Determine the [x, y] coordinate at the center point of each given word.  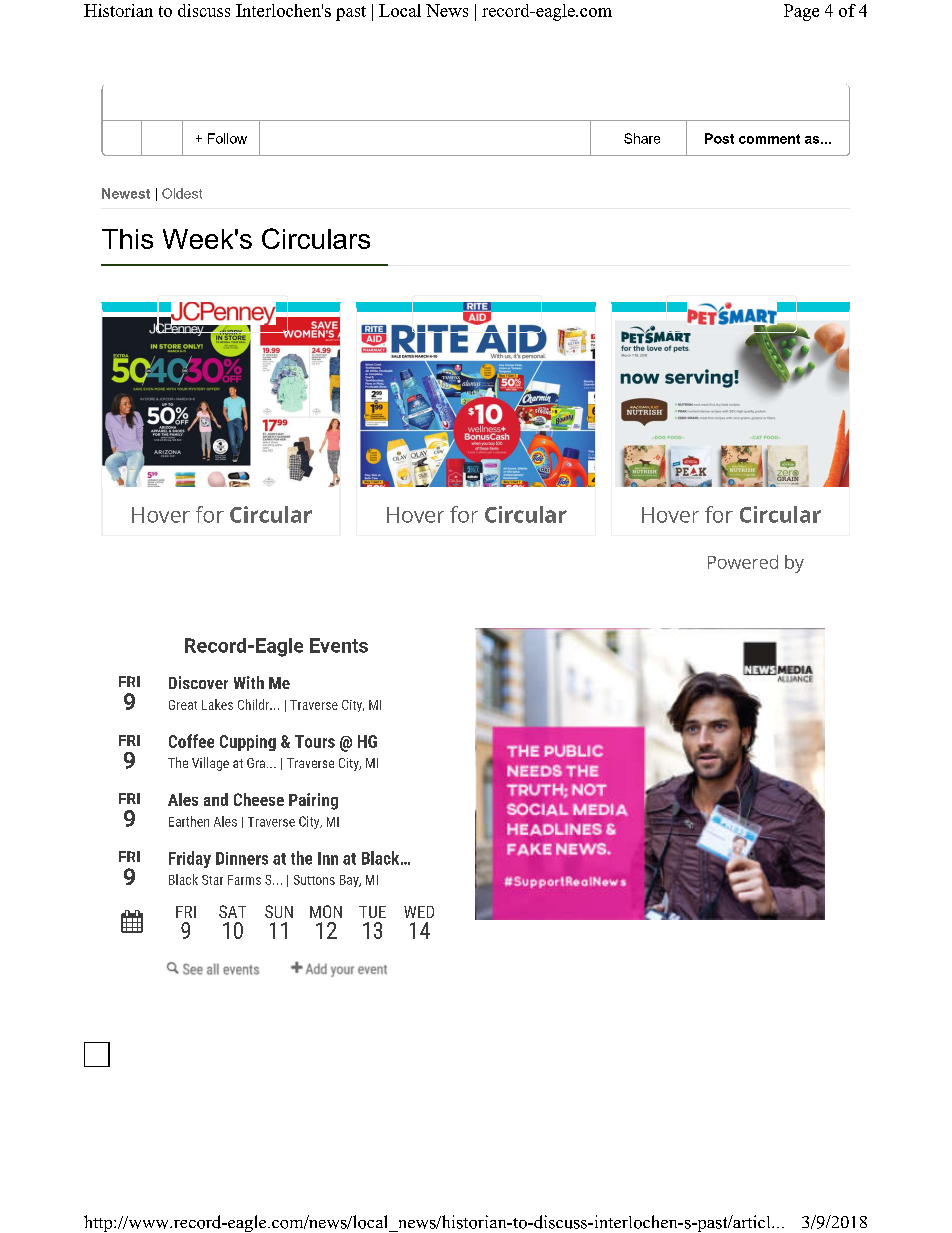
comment [769, 139]
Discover [198, 682]
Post [719, 138]
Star [212, 880]
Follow [227, 138]
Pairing [313, 801]
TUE [372, 912]
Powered [743, 562]
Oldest [182, 193]
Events [339, 645]
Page [801, 12]
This [127, 239]
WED [419, 912]
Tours [315, 741]
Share [642, 138]
